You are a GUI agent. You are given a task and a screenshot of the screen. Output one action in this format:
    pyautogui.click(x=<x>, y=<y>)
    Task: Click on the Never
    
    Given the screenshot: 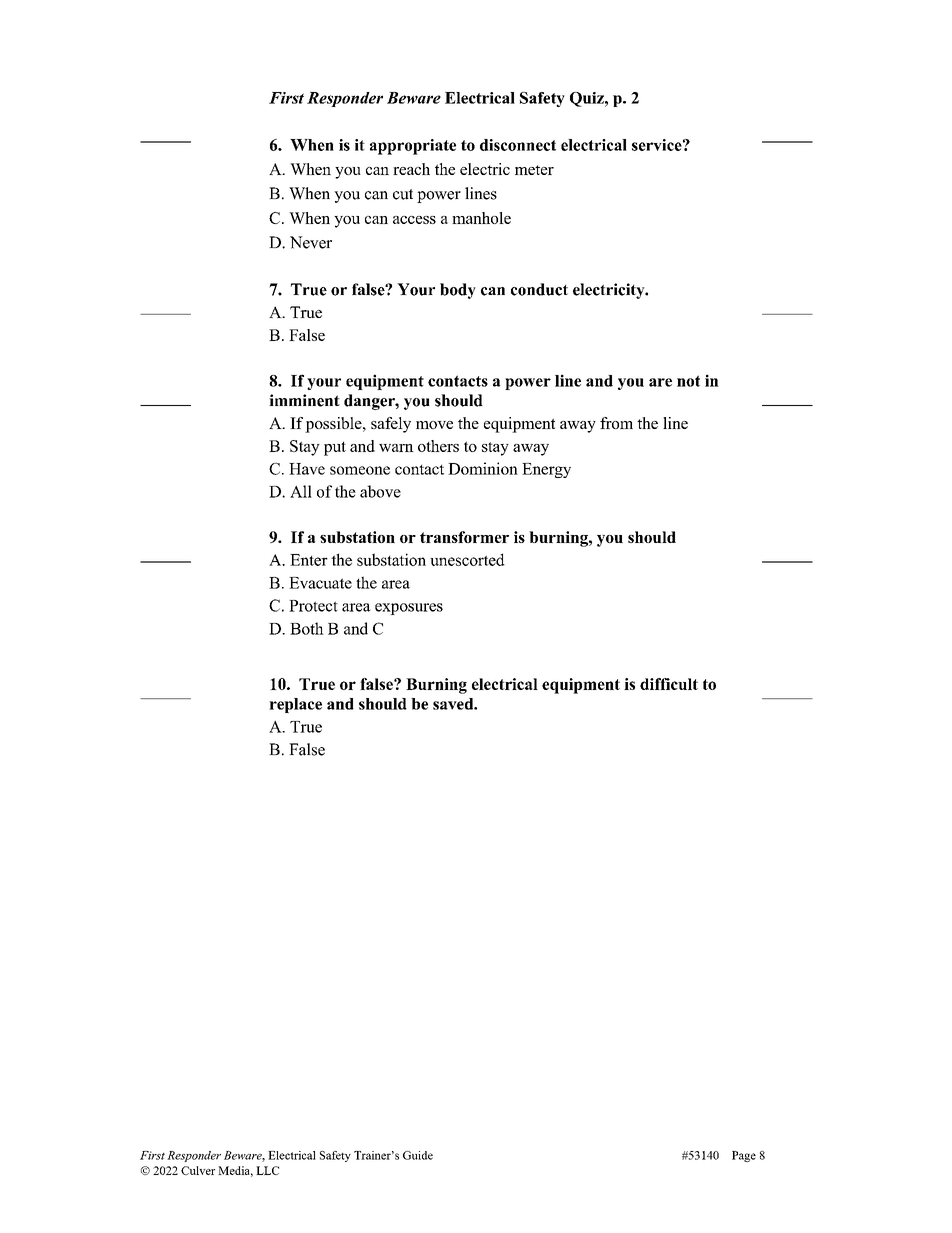 What is the action you would take?
    pyautogui.click(x=311, y=242)
